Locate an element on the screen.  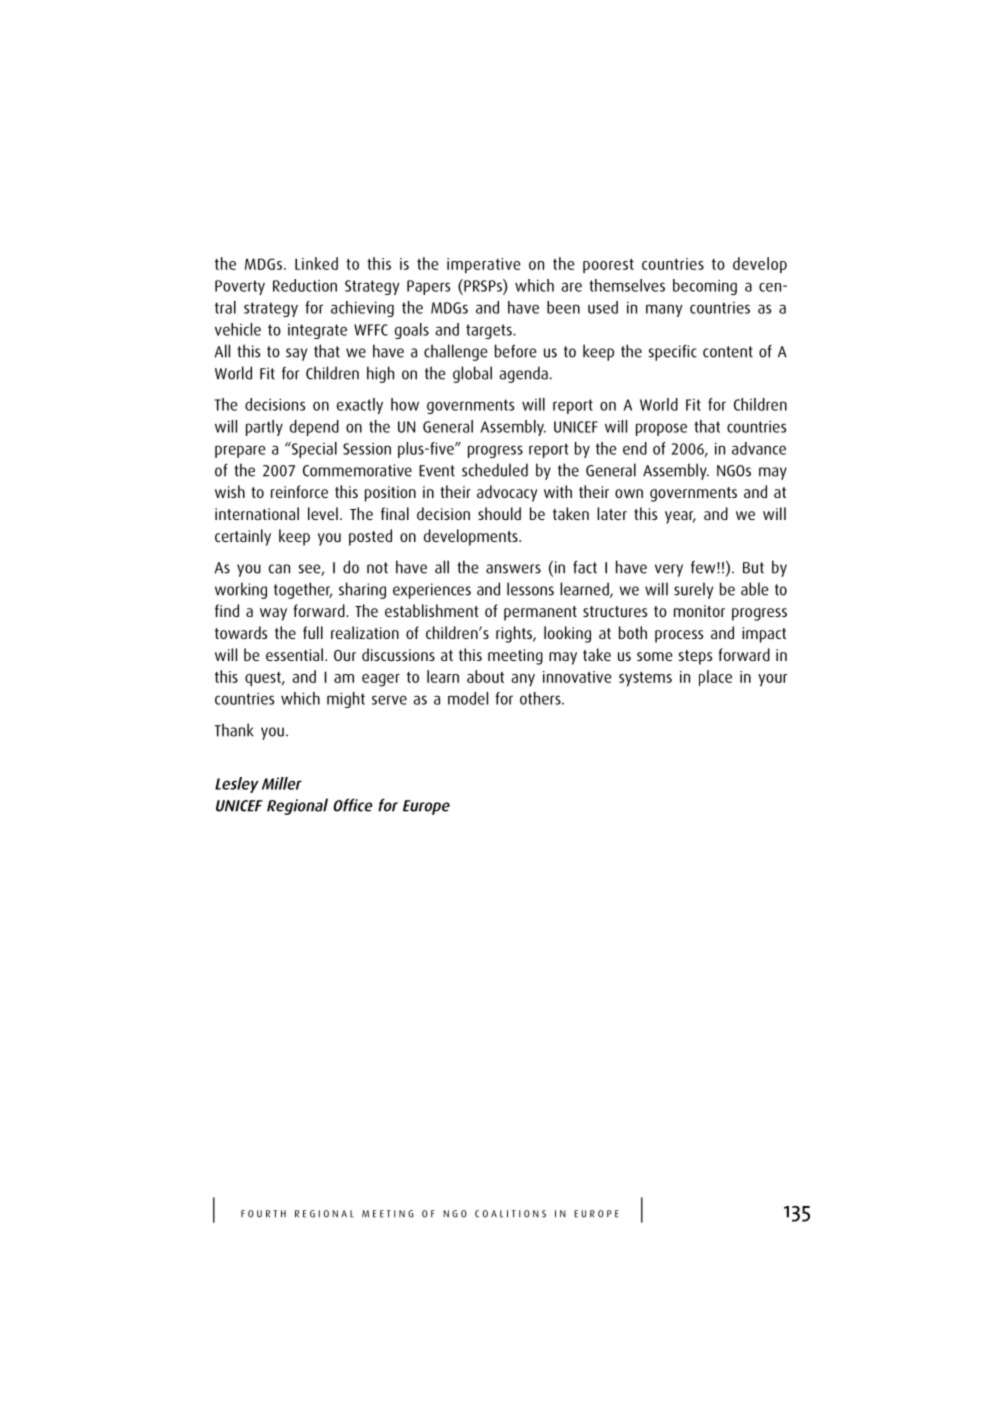
becoming is located at coordinates (705, 287).
